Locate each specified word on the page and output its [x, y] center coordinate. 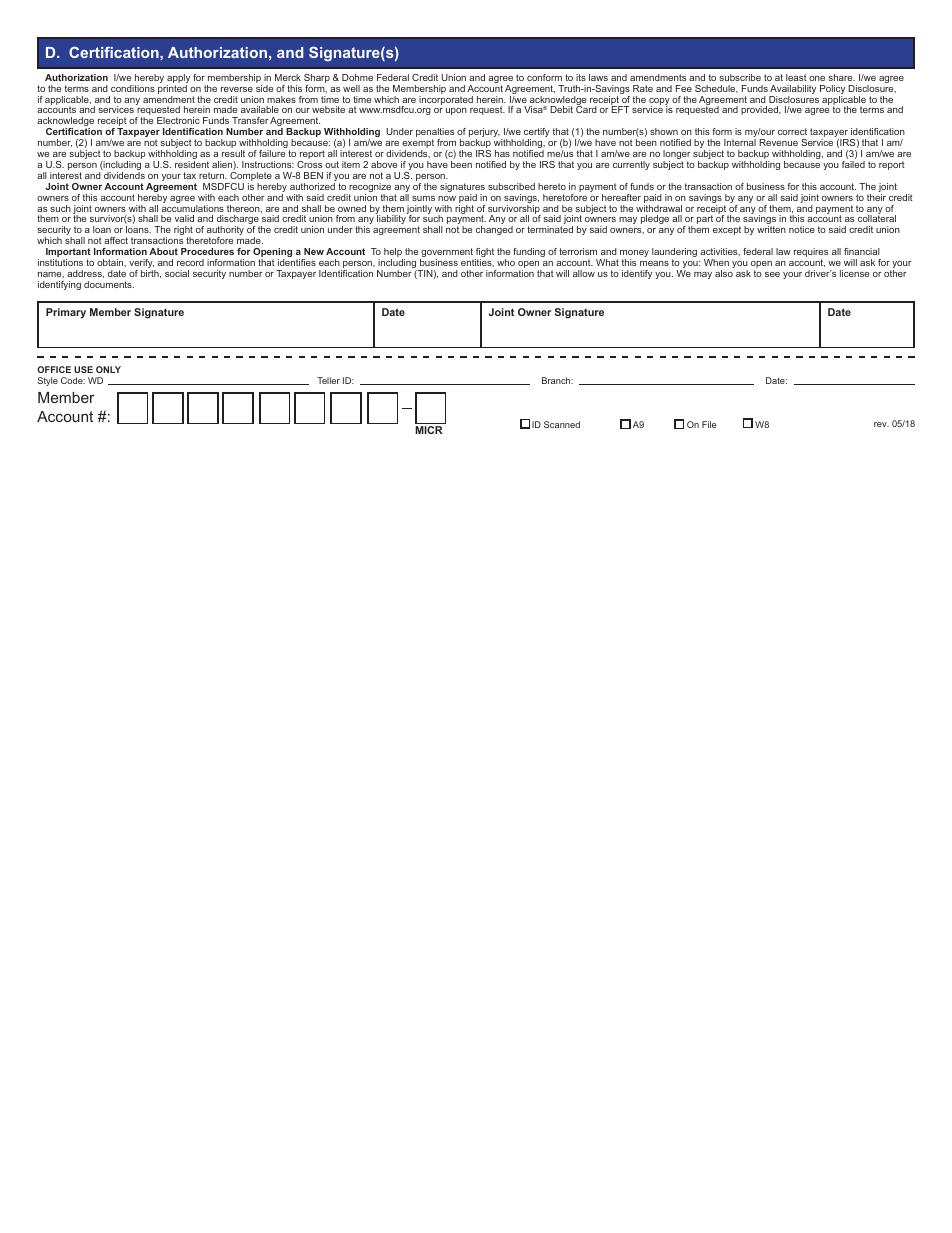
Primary [66, 313]
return [213, 175]
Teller [328, 380]
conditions [133, 88]
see [772, 274]
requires [811, 254]
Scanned [562, 424]
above [384, 164]
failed [853, 164]
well [351, 88]
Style [48, 381]
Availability [792, 91]
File [709, 424]
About [163, 251]
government [447, 254]
